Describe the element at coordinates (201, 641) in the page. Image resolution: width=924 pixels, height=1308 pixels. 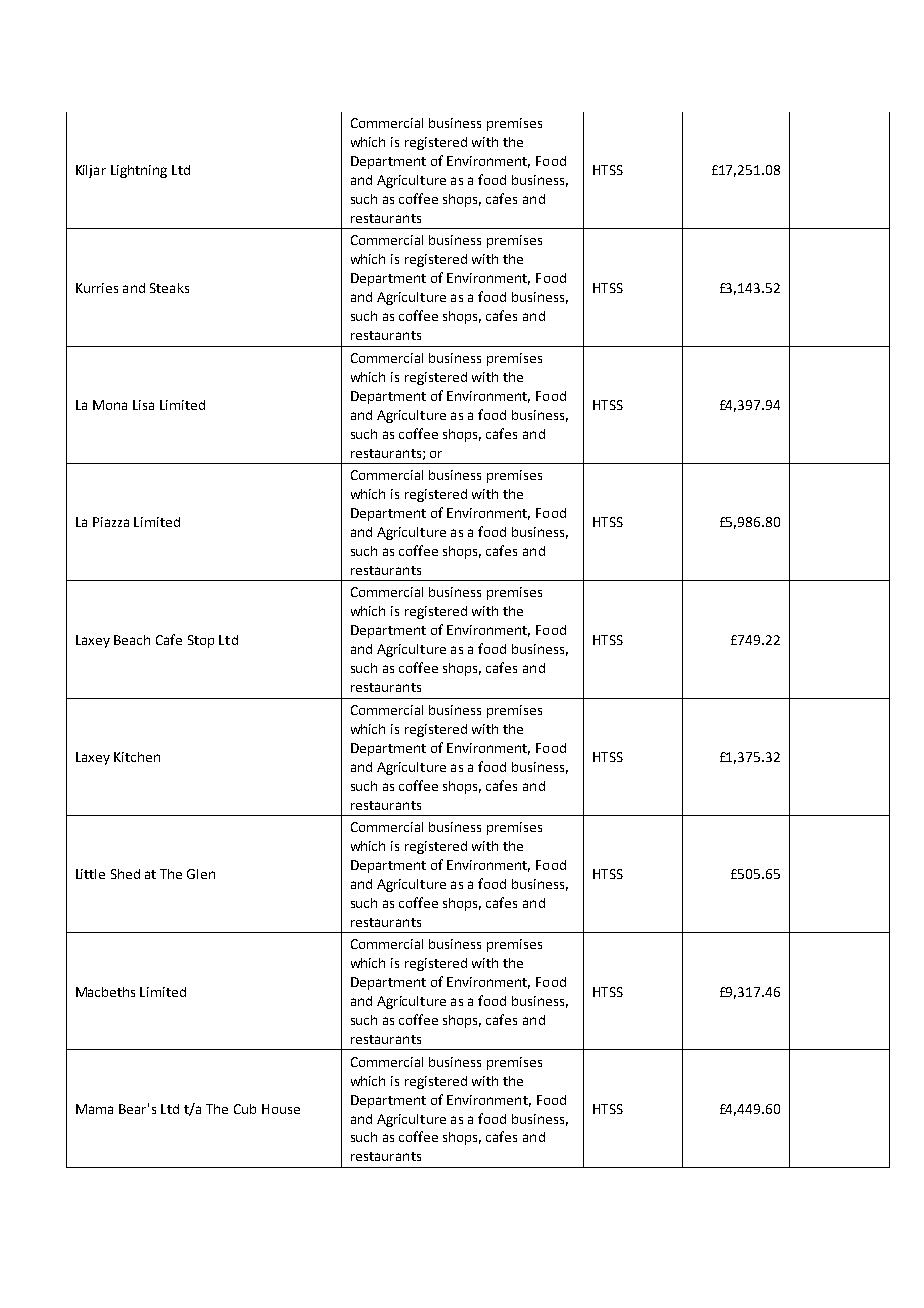
I see `Stop` at that location.
